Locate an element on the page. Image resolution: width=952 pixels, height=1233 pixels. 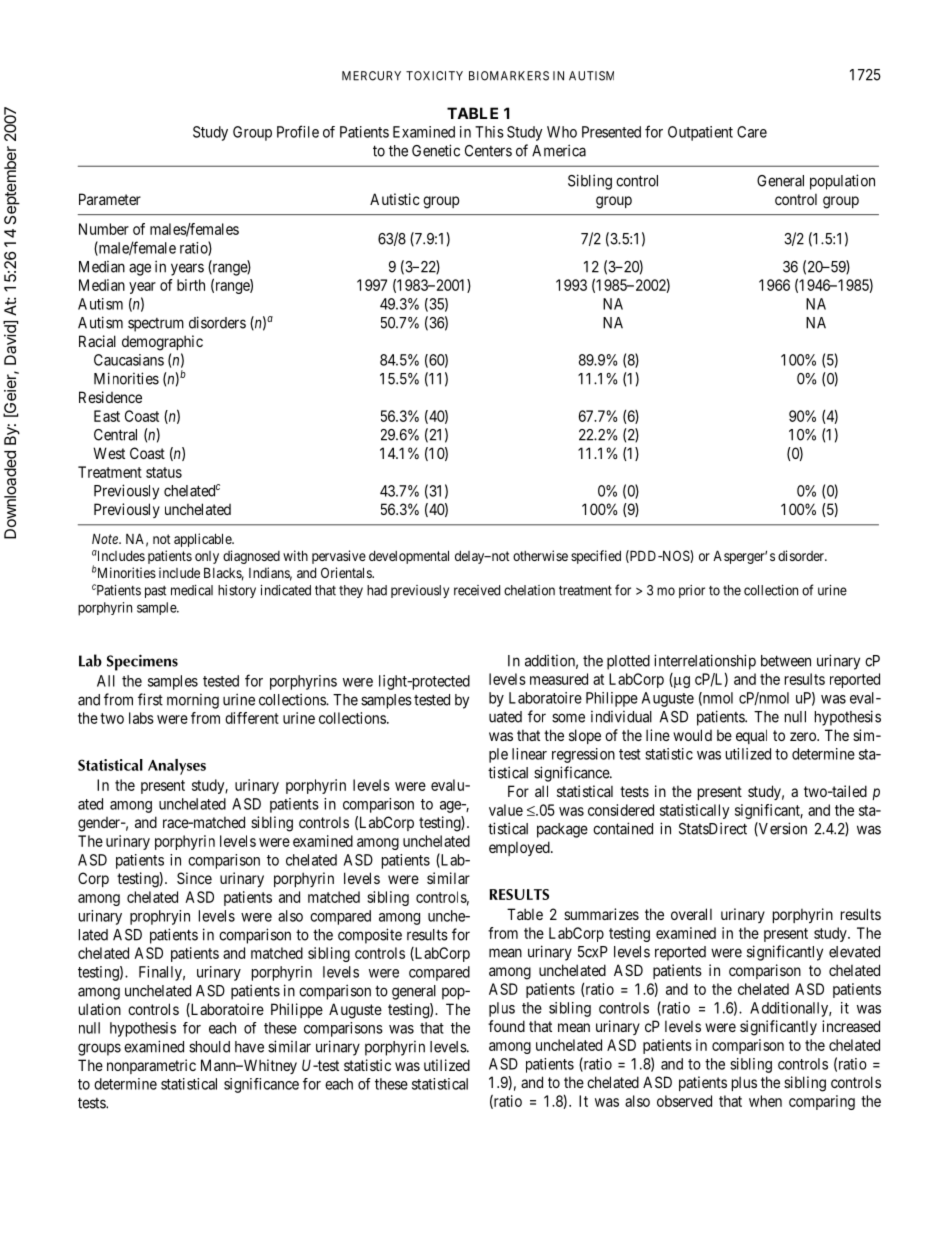
otherwise is located at coordinates (540, 555).
